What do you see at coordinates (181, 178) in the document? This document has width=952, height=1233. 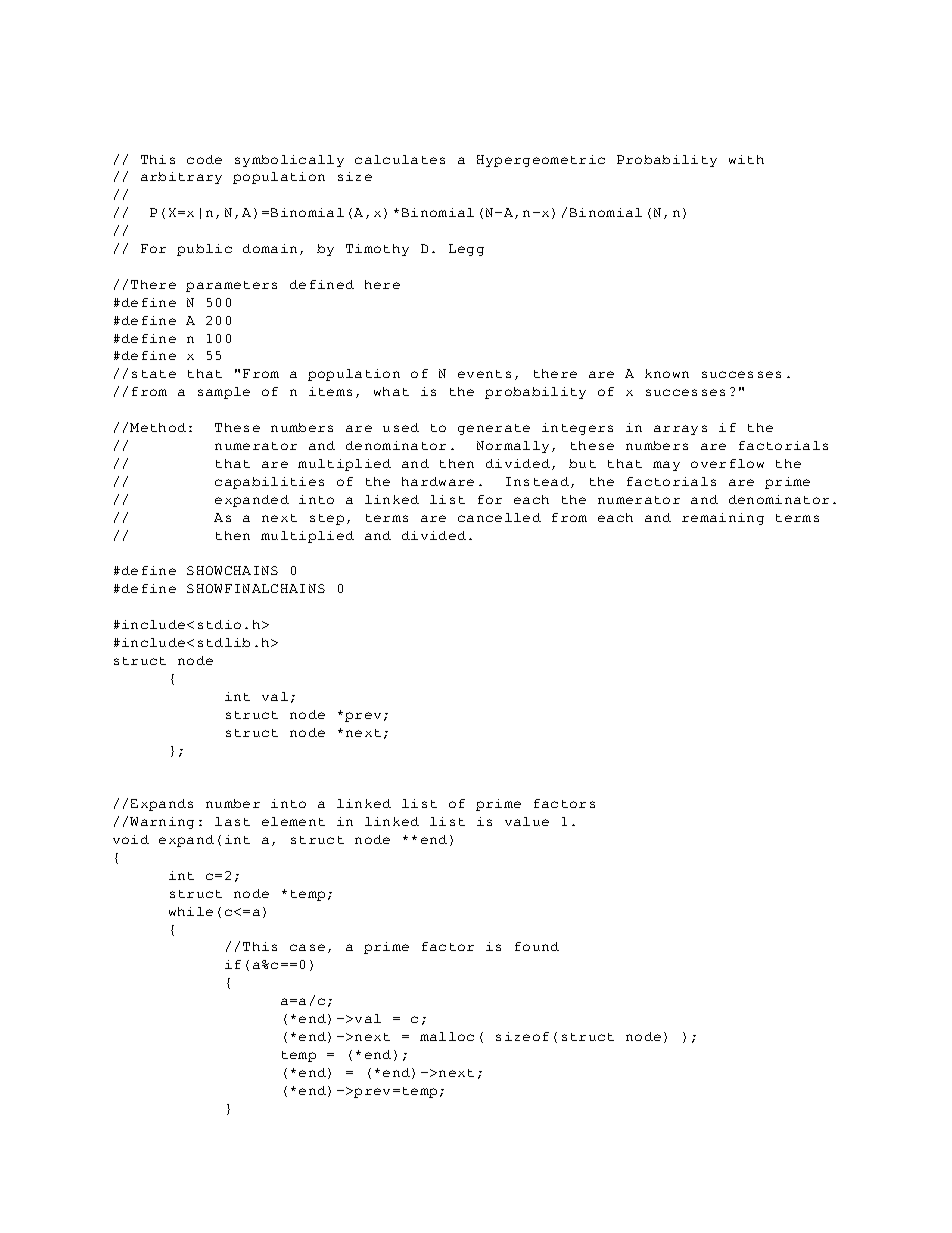 I see `arbitrary` at bounding box center [181, 178].
